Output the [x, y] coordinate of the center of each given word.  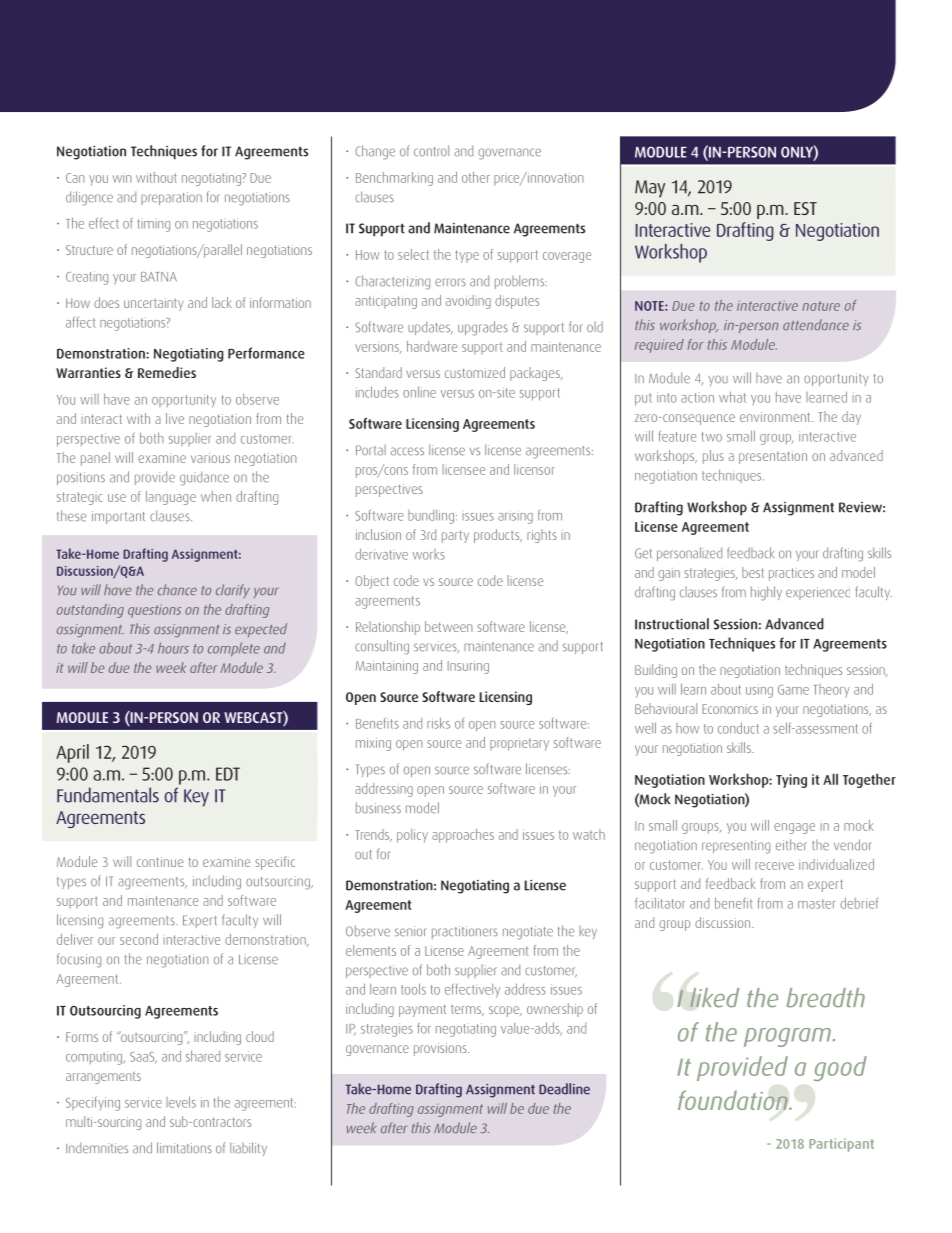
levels [181, 1102]
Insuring [468, 667]
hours [173, 648]
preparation [171, 198]
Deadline [564, 1089]
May [650, 189]
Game [793, 690]
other [476, 177]
